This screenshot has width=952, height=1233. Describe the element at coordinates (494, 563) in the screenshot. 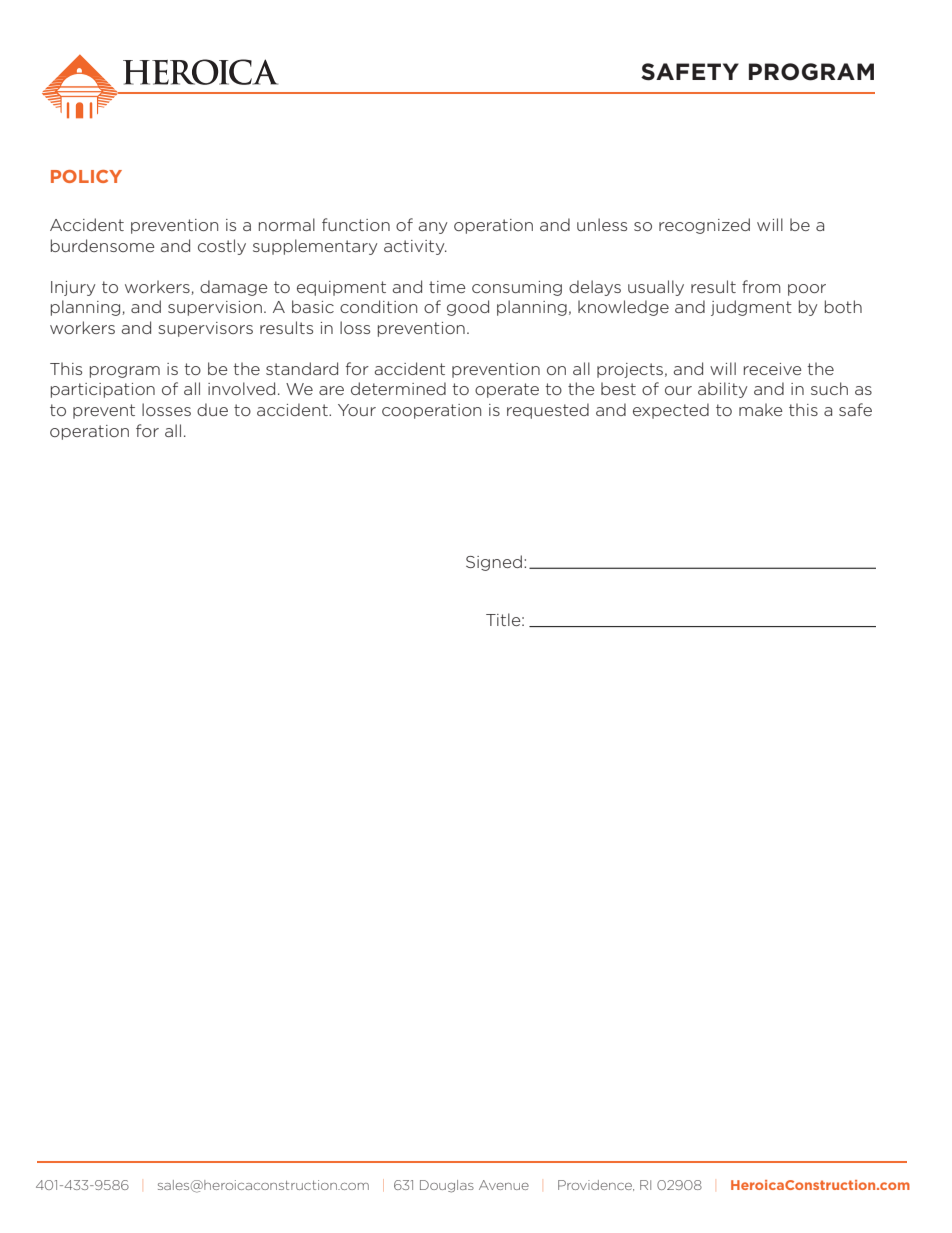

I see `Signed` at that location.
